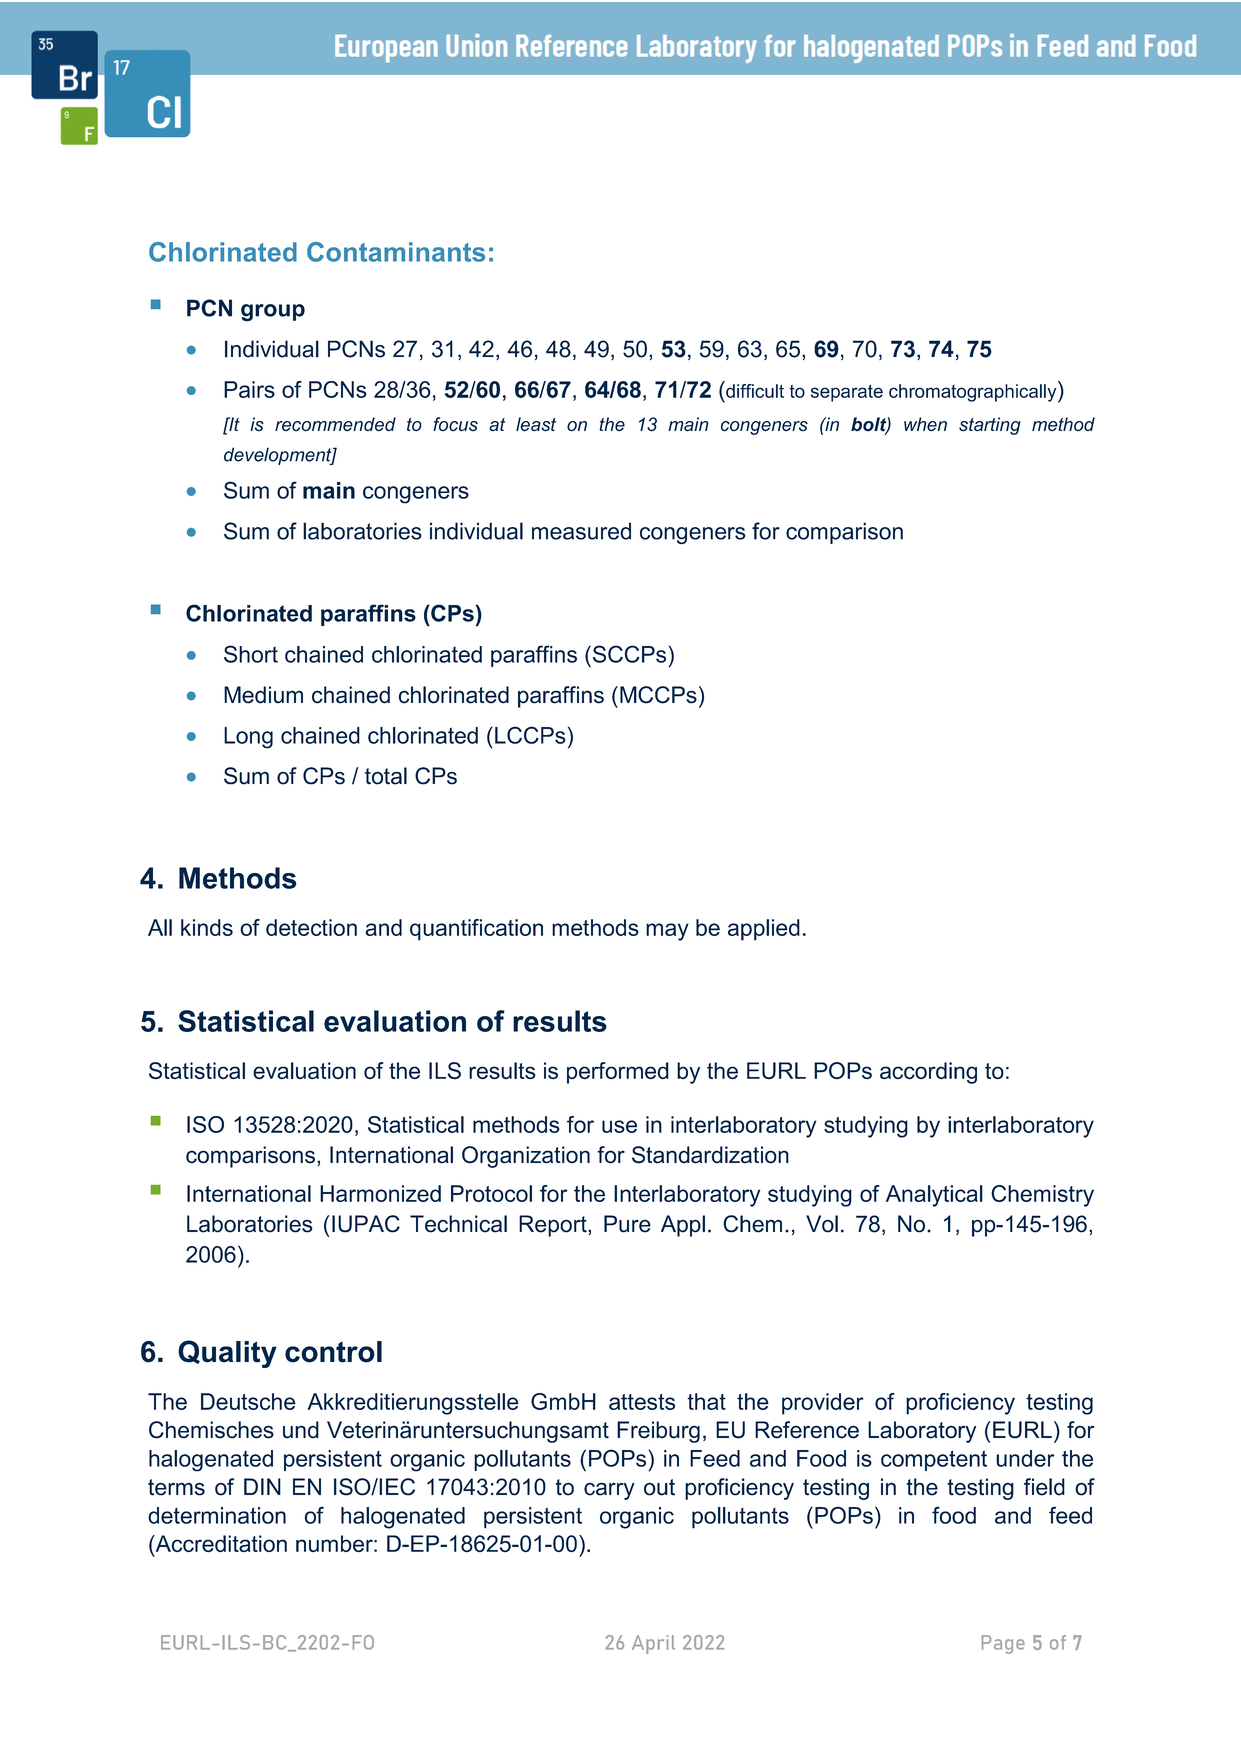 The width and height of the screenshot is (1241, 1756). What do you see at coordinates (273, 313) in the screenshot?
I see `group` at bounding box center [273, 313].
